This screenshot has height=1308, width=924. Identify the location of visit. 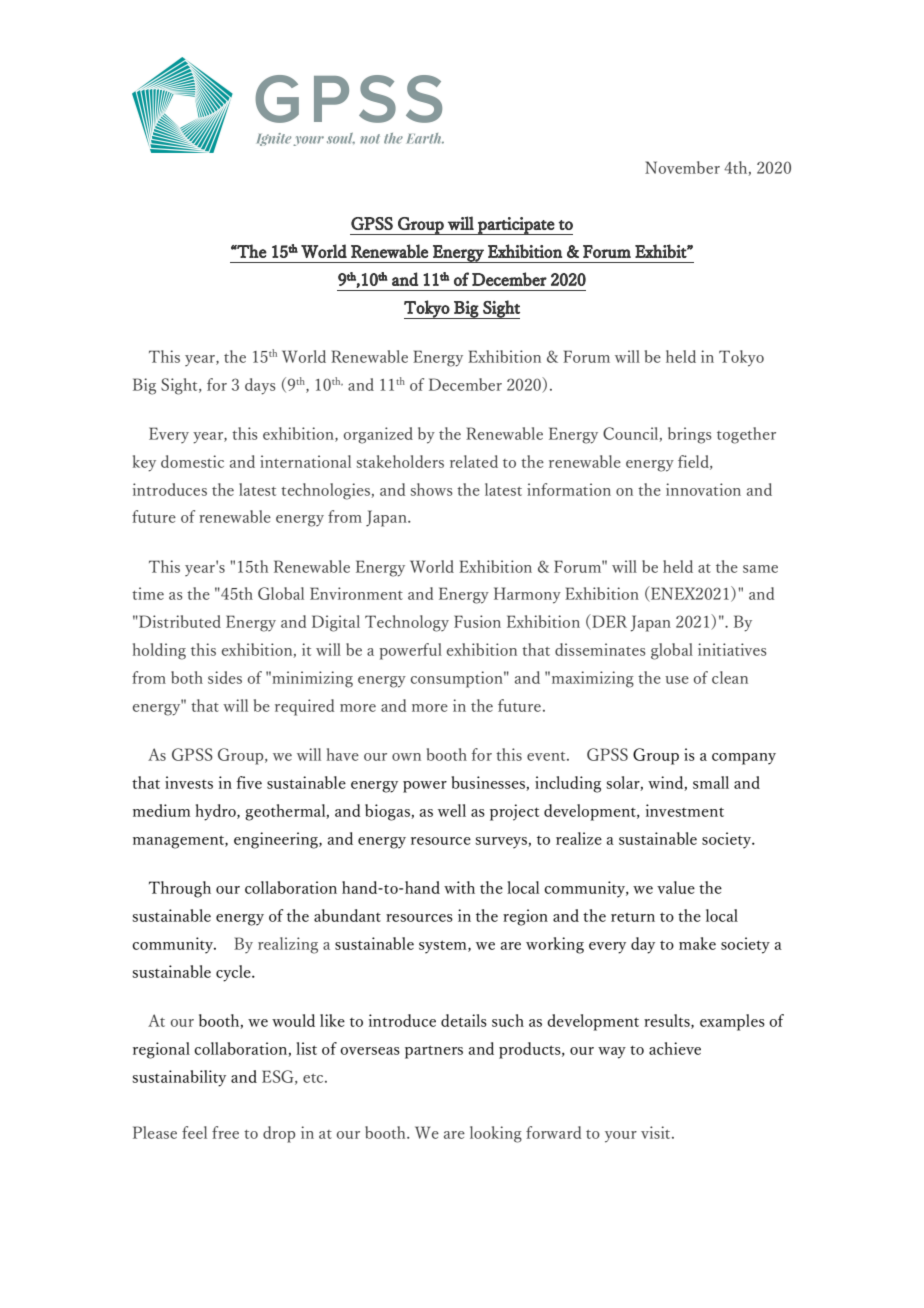
(657, 1132).
